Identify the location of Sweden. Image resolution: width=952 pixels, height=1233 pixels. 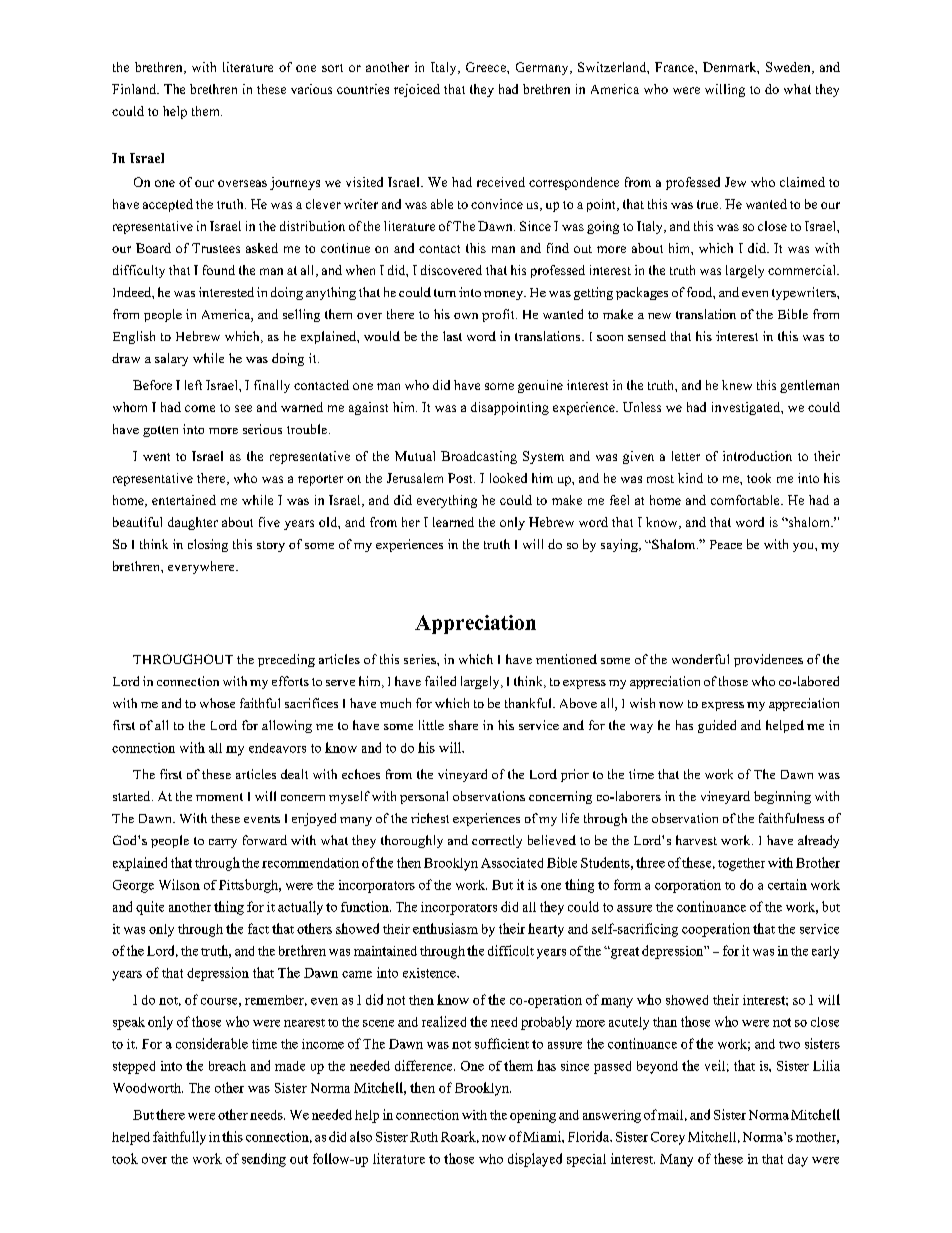
(789, 68).
